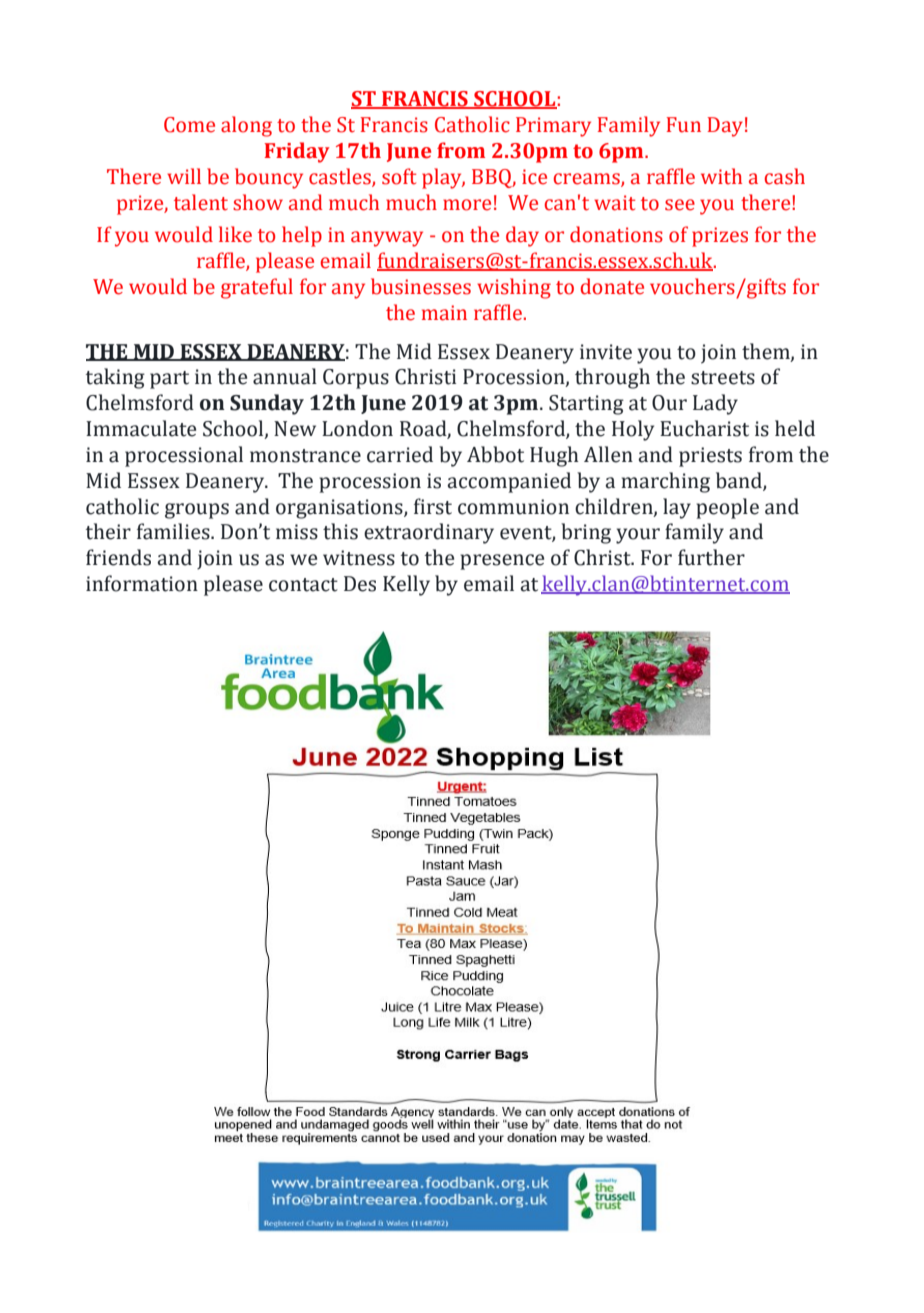 Image resolution: width=924 pixels, height=1313 pixels. I want to click on Come, so click(189, 125).
